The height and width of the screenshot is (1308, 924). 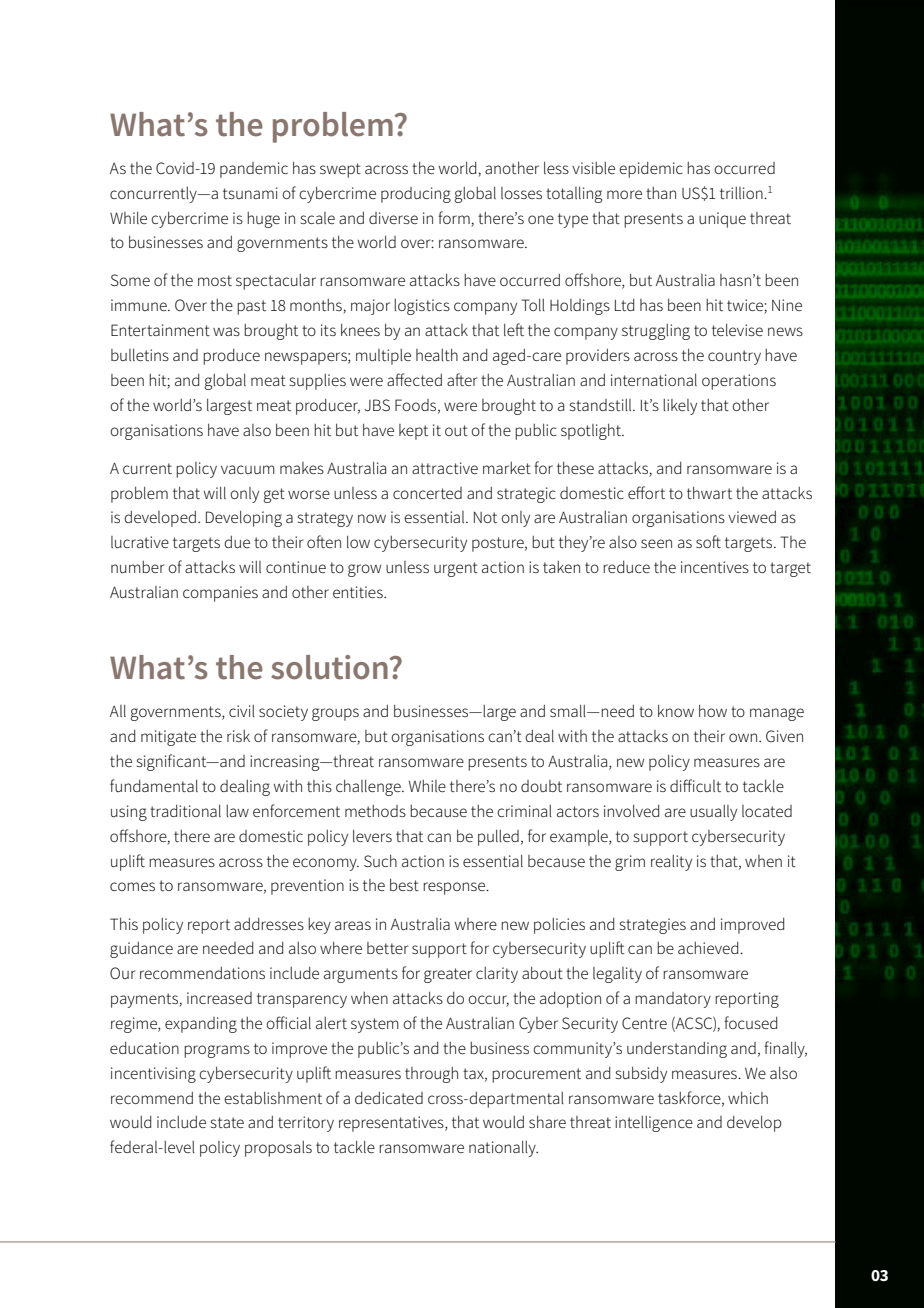 What do you see at coordinates (722, 220) in the screenshot?
I see `unique` at bounding box center [722, 220].
